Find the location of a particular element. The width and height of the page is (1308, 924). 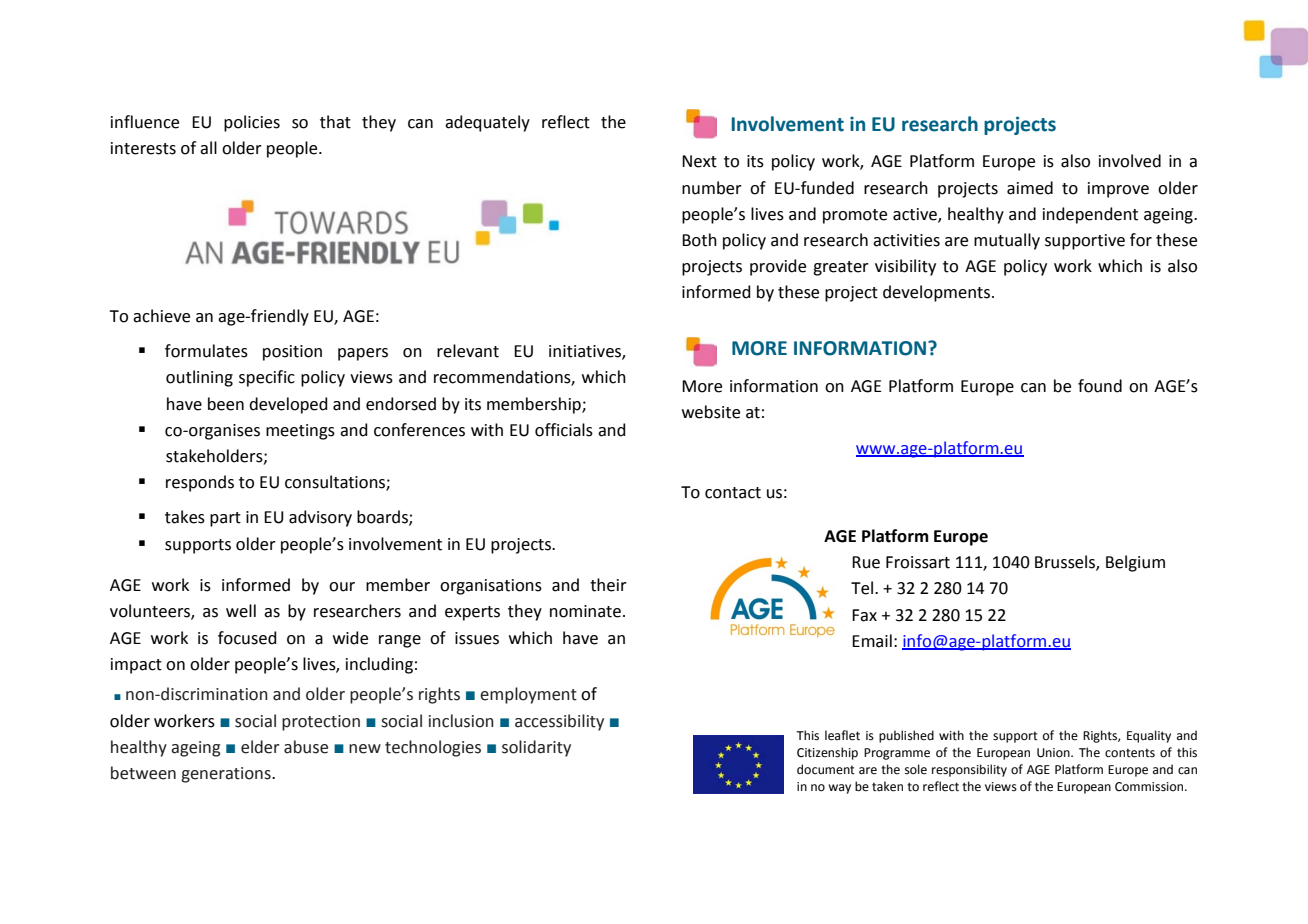

their is located at coordinates (608, 585).
